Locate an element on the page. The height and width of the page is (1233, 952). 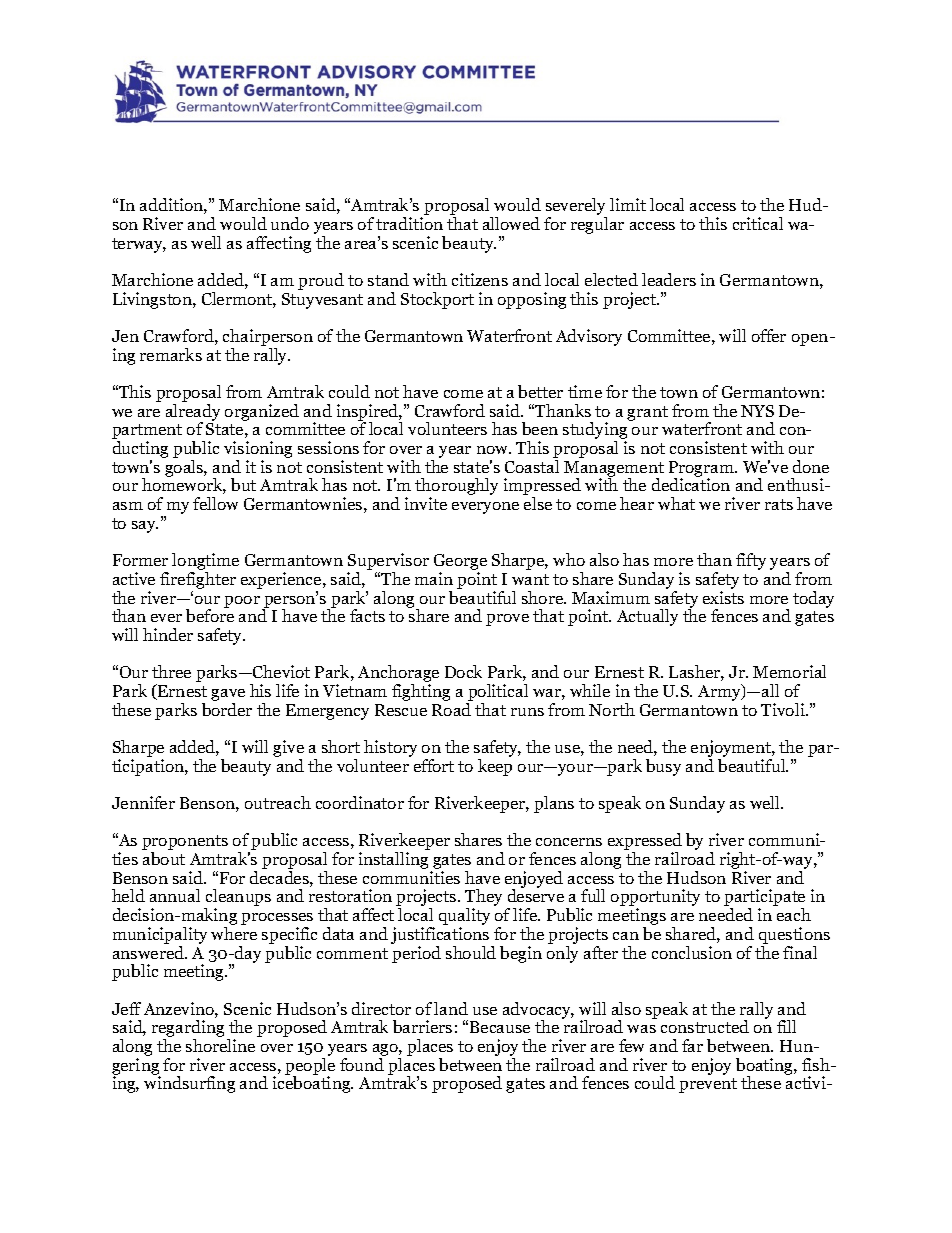
Memorial is located at coordinates (789, 671).
